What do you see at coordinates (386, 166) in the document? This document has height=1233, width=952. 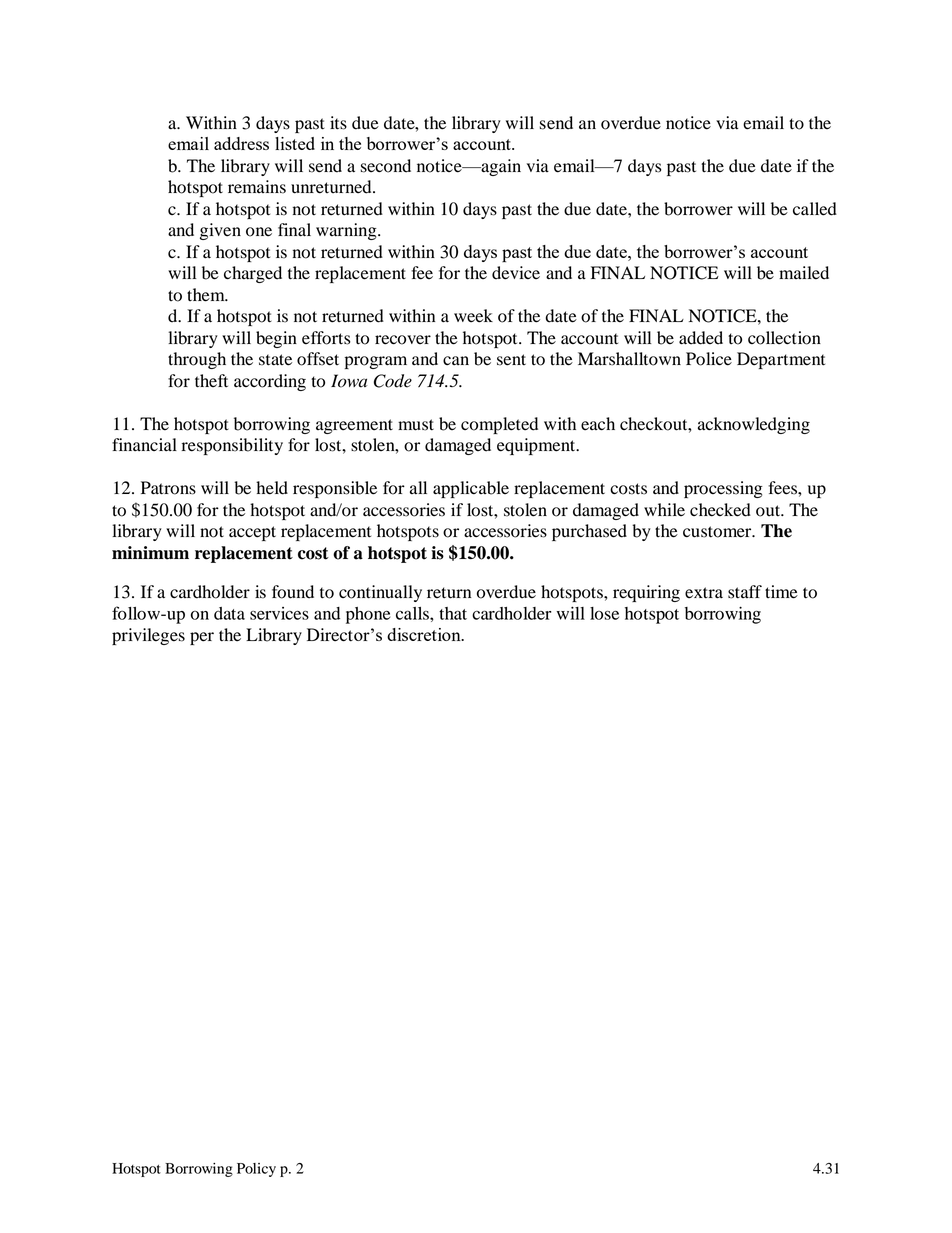 I see `second` at bounding box center [386, 166].
